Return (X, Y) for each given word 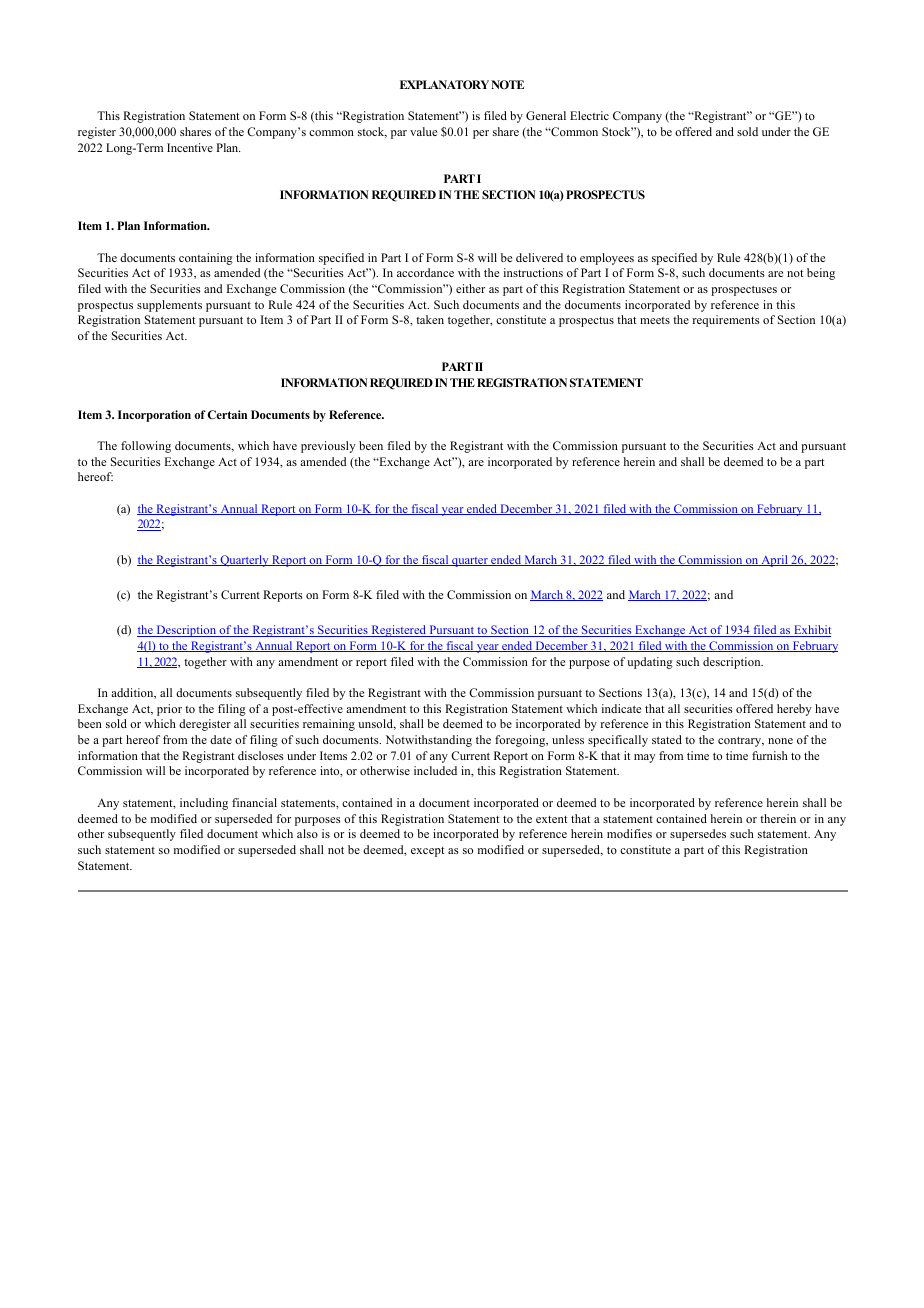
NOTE (507, 84)
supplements (169, 306)
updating (650, 663)
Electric (589, 115)
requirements (726, 321)
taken (430, 319)
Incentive (190, 147)
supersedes (698, 835)
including (204, 804)
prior (169, 710)
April (774, 561)
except (427, 852)
